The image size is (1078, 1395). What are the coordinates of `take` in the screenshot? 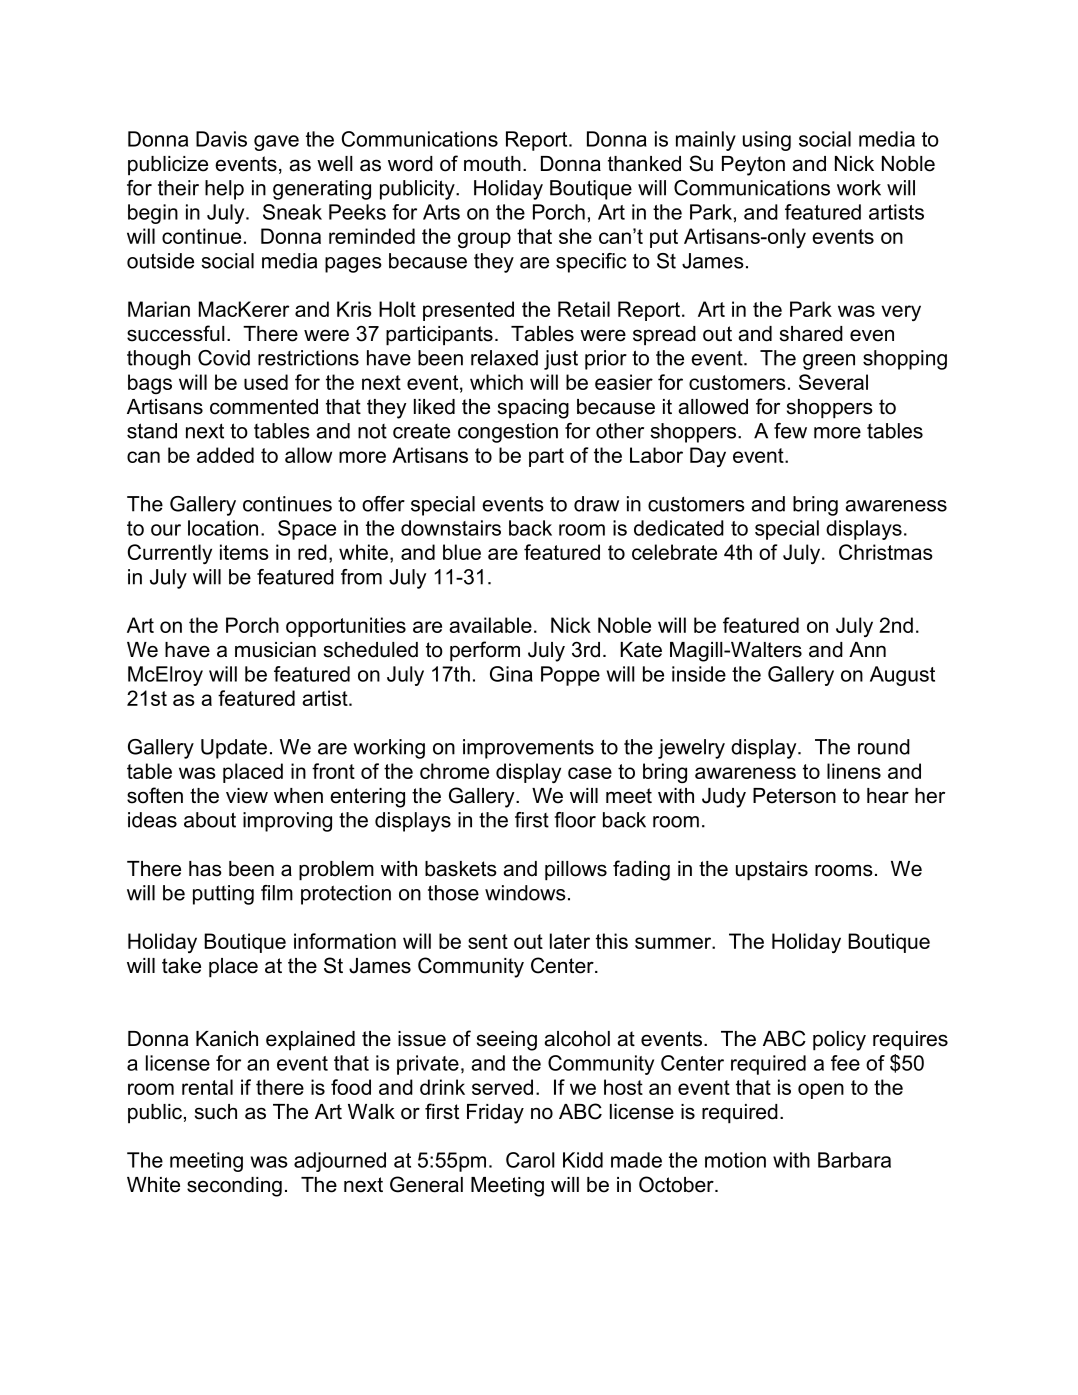 It's located at (181, 966).
